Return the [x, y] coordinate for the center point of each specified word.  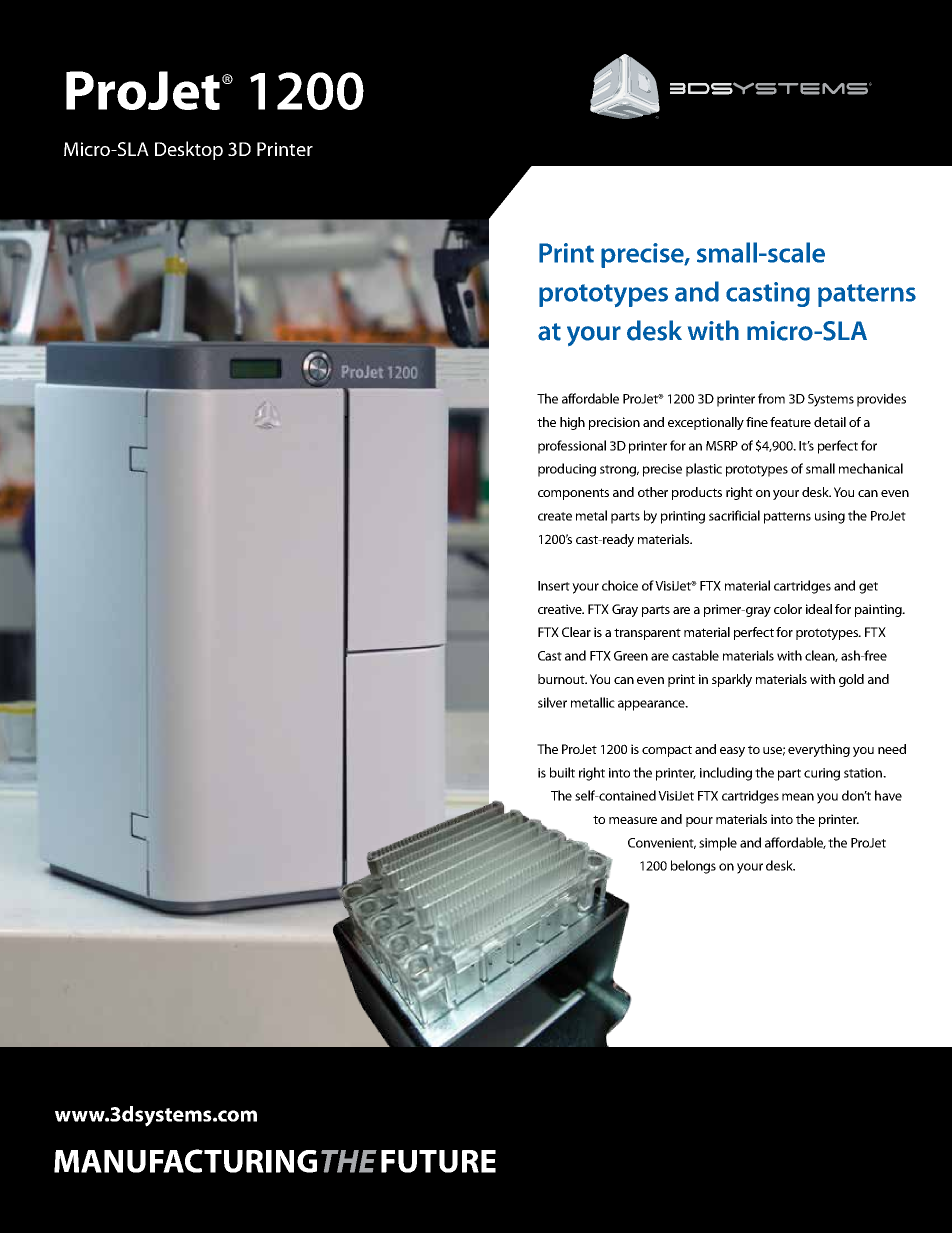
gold [851, 680]
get [868, 588]
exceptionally [706, 423]
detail [830, 422]
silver [552, 702]
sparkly [732, 680]
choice [620, 585]
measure [633, 820]
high [572, 423]
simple [718, 844]
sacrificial [734, 515]
